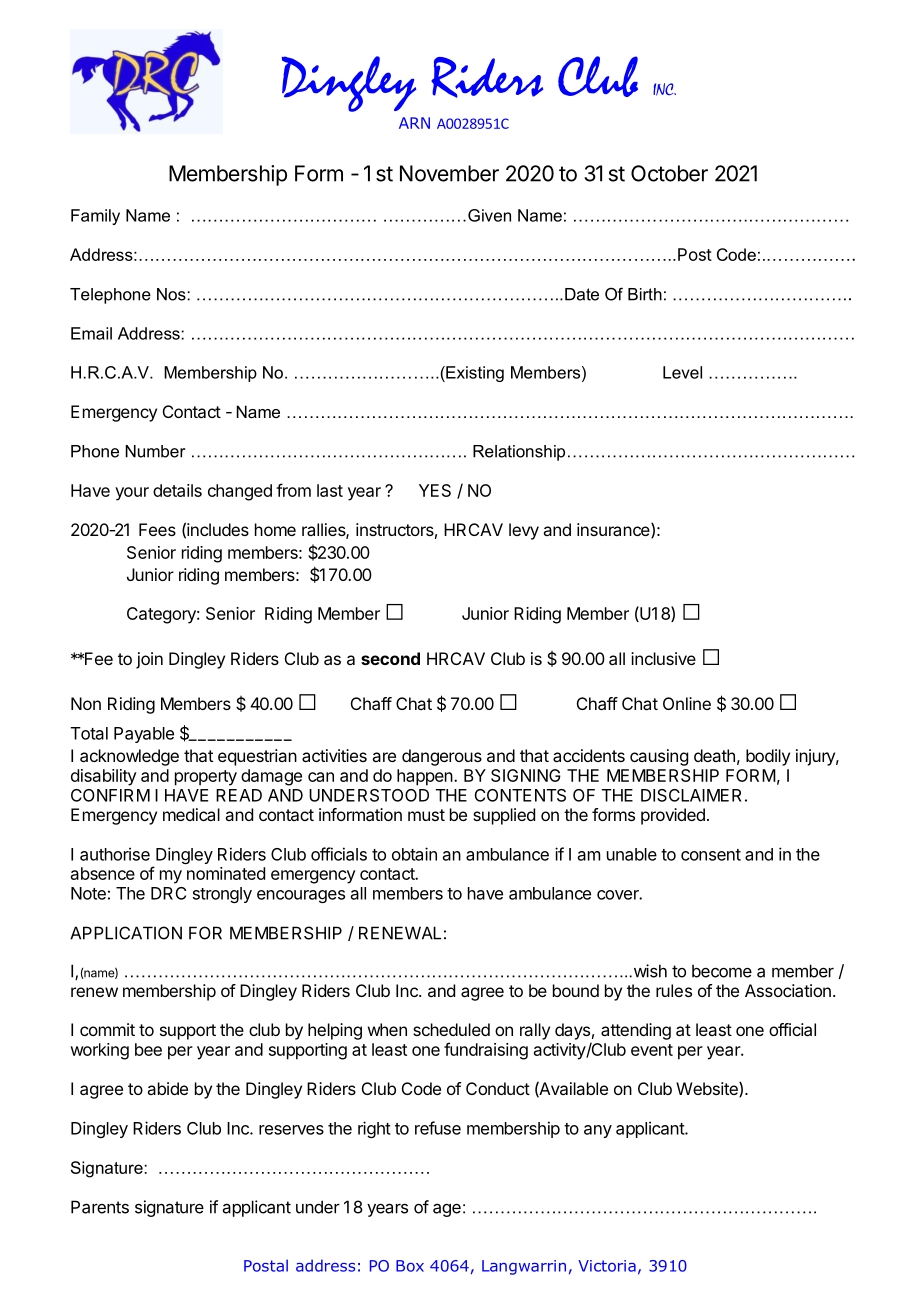 The width and height of the screenshot is (924, 1308). I want to click on October, so click(669, 173).
